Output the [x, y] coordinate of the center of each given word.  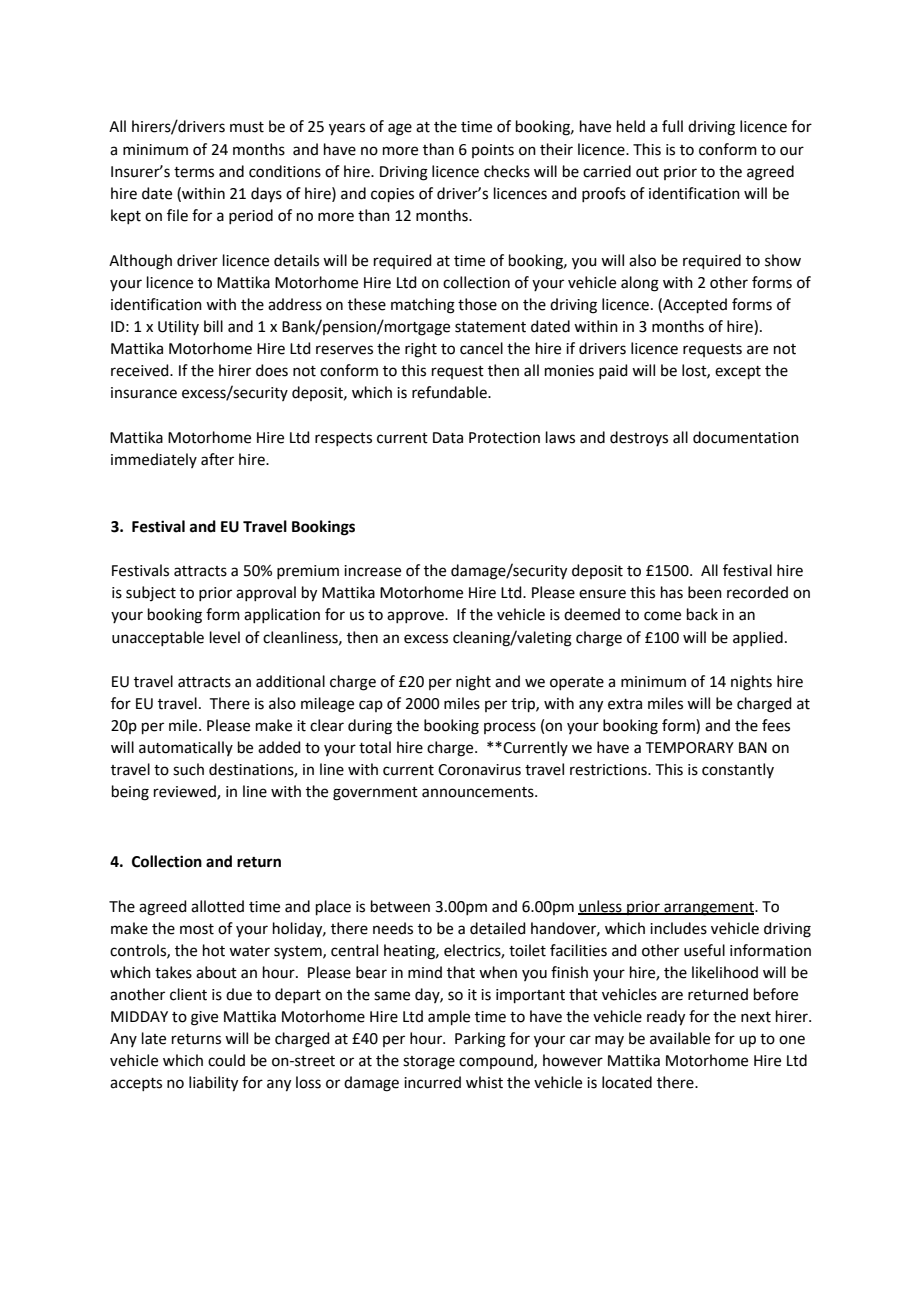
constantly [738, 770]
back [702, 614]
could [226, 1060]
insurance [144, 393]
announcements [479, 792]
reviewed [186, 792]
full [672, 126]
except [738, 372]
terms [194, 172]
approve [416, 617]
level [225, 637]
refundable [450, 392]
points [493, 151]
